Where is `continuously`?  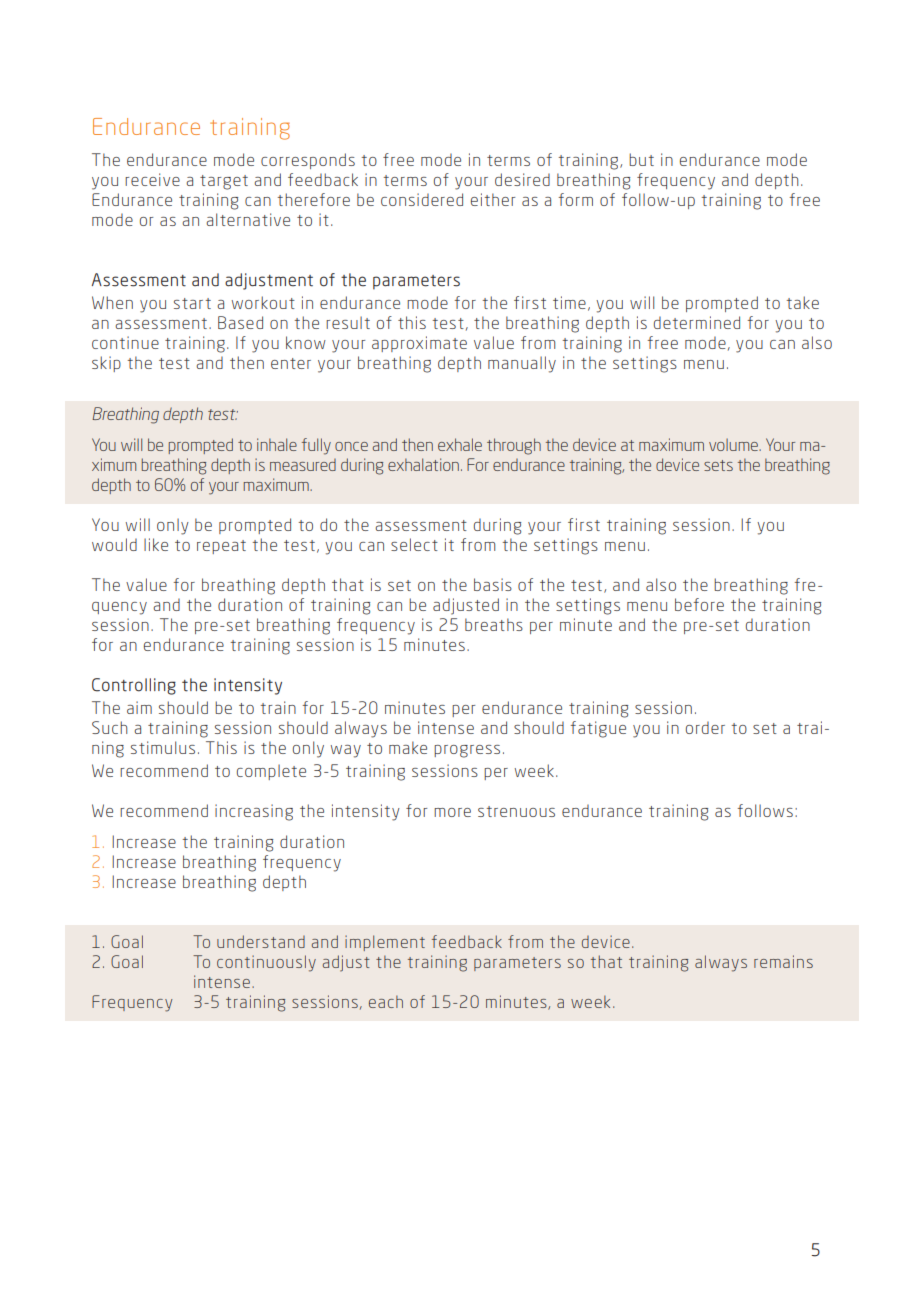
continuously is located at coordinates (266, 963).
